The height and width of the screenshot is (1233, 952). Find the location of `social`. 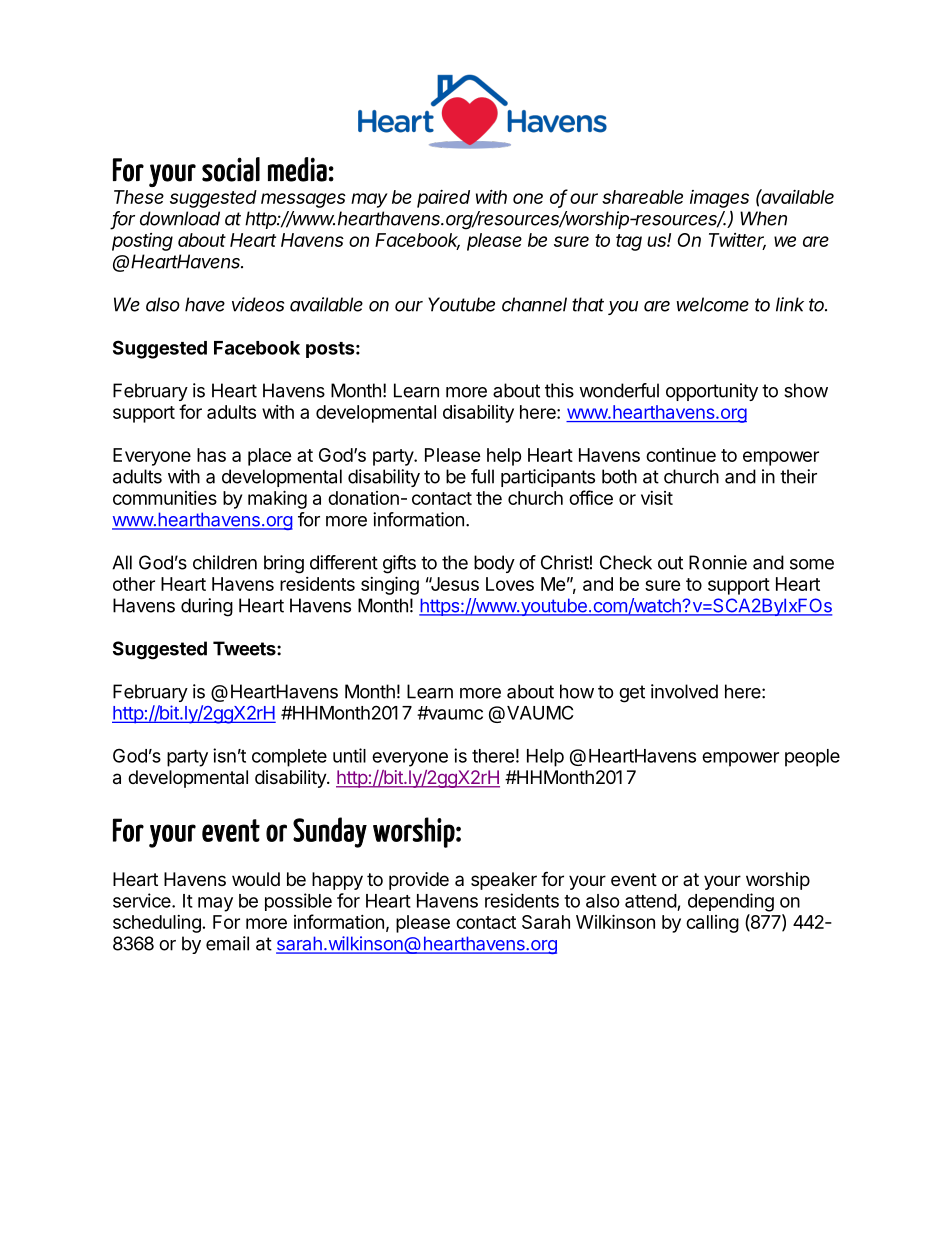

social is located at coordinates (231, 169).
